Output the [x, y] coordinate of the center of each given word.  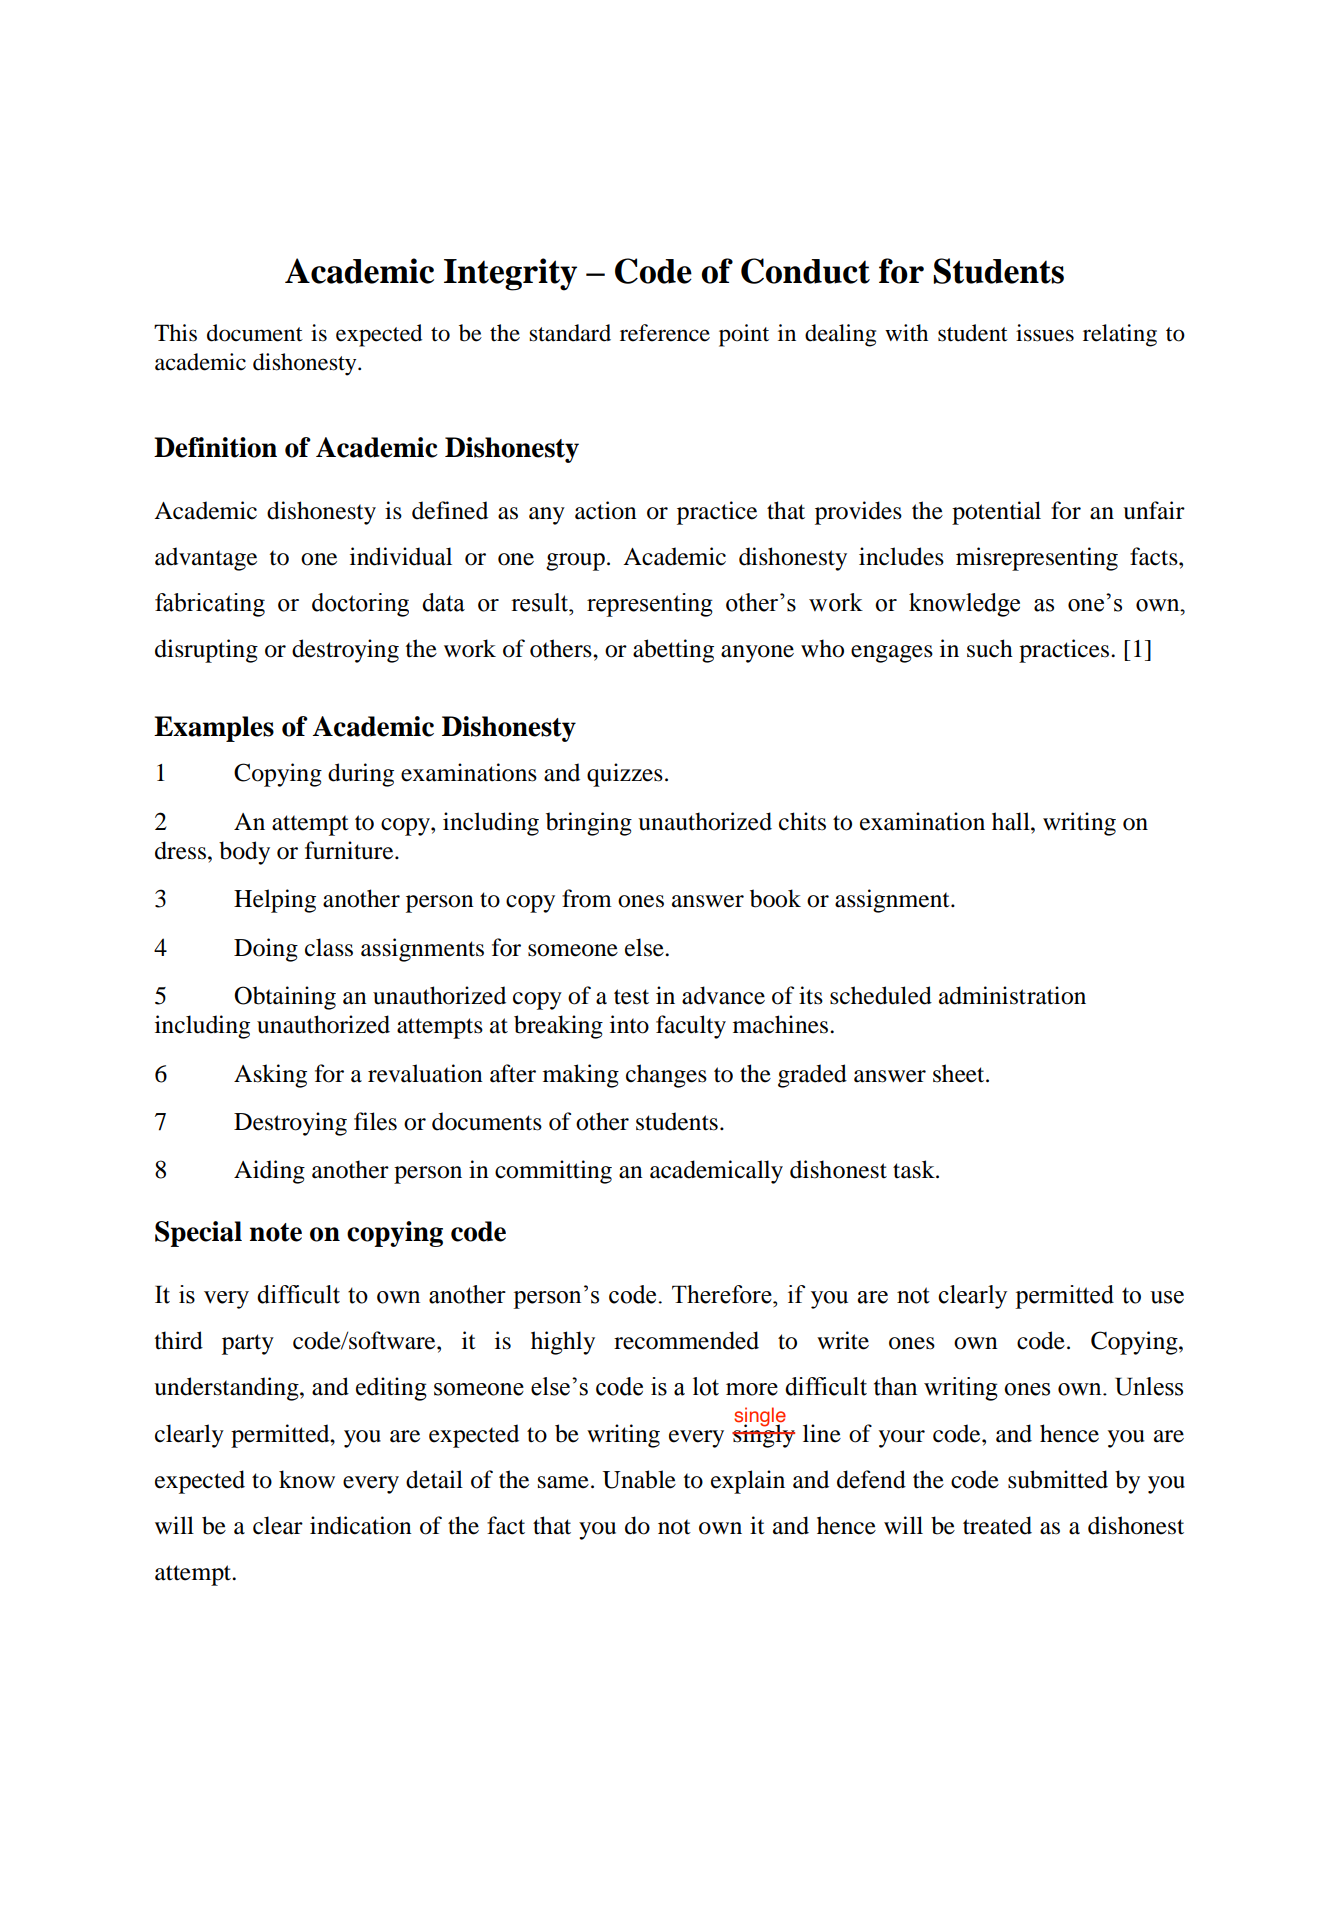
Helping [275, 901]
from [587, 898]
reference [665, 333]
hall [1012, 821]
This [175, 333]
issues [1045, 333]
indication [361, 1525]
